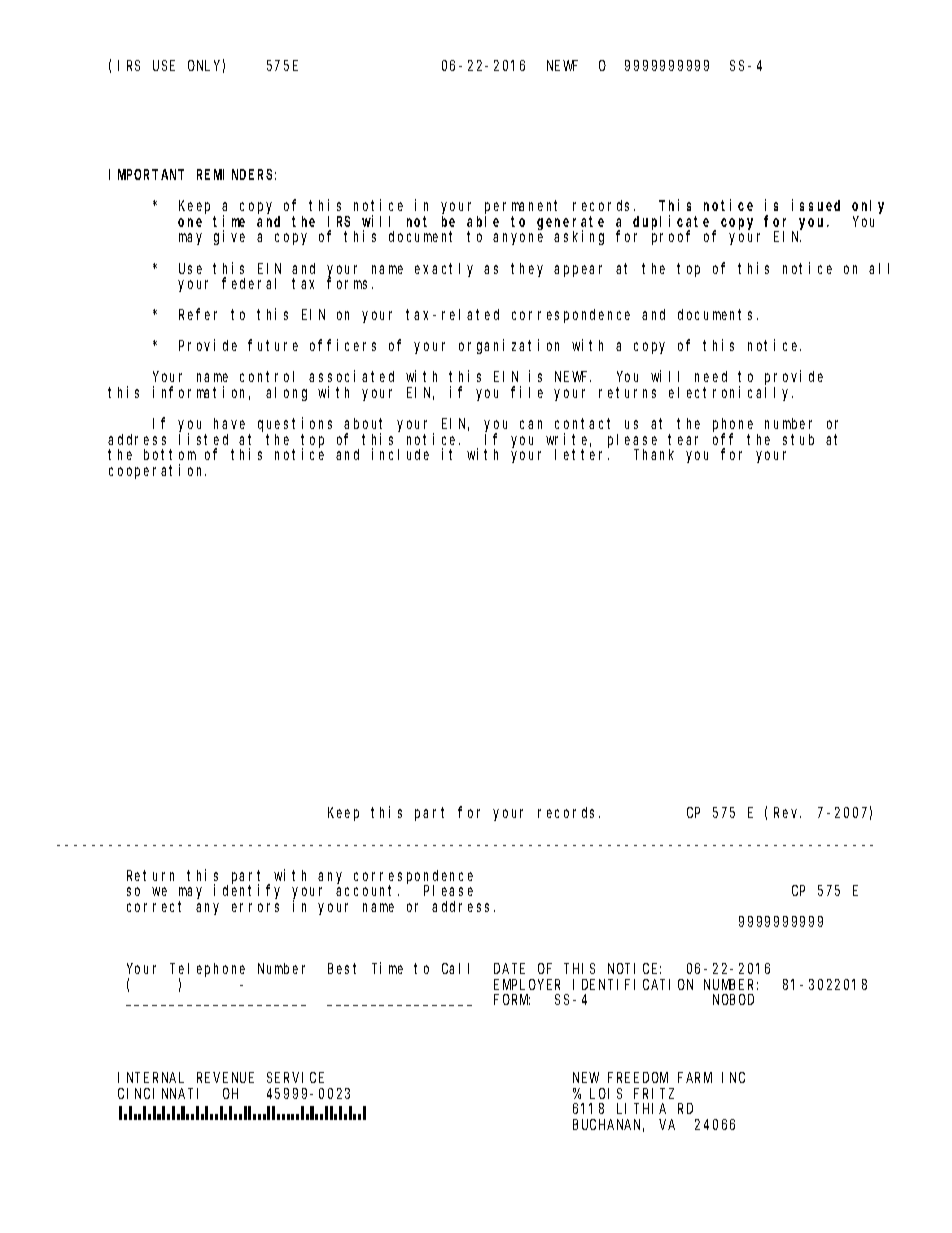 This screenshot has width=952, height=1233. What do you see at coordinates (400, 454) in the screenshot?
I see `include` at bounding box center [400, 454].
